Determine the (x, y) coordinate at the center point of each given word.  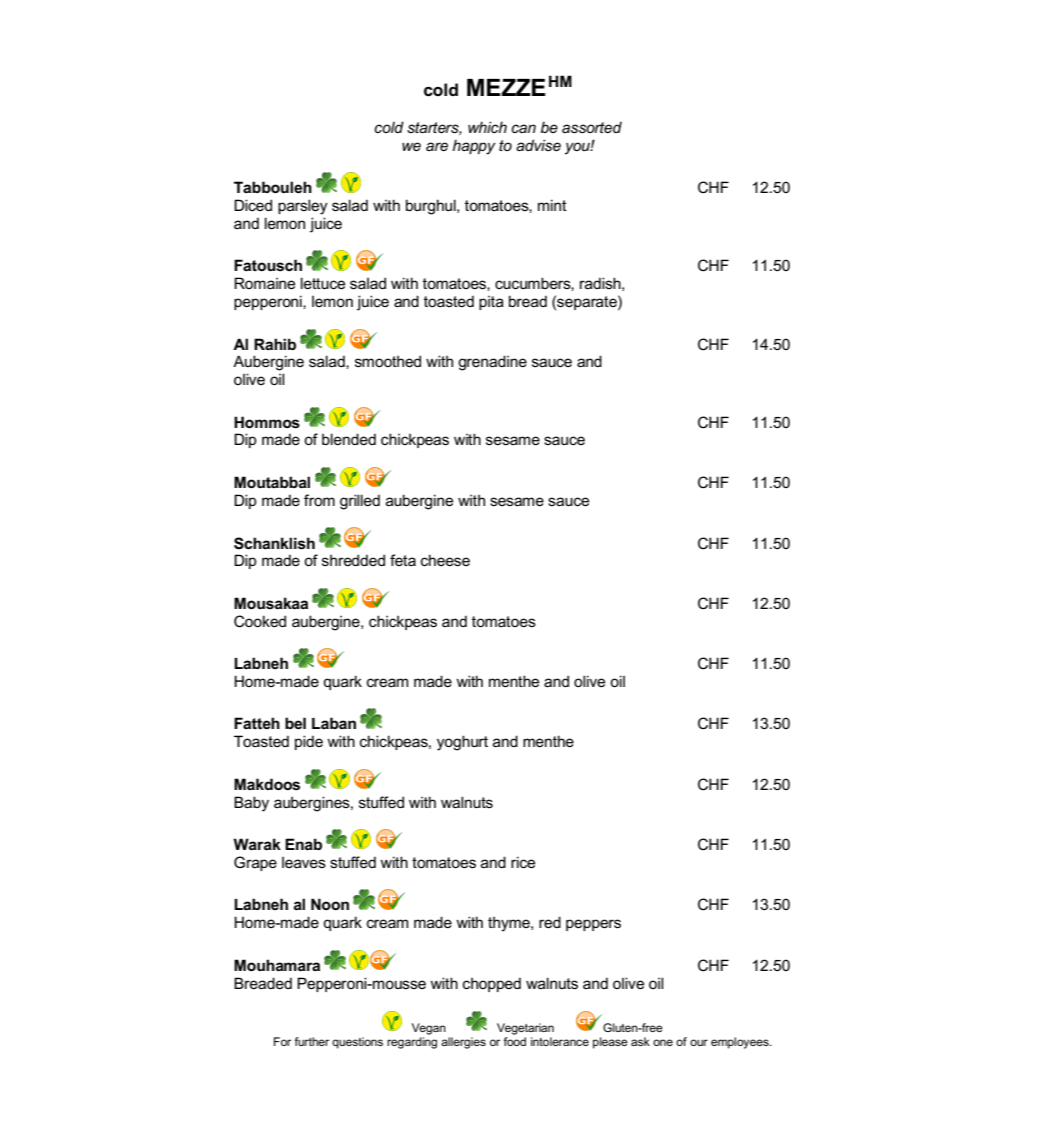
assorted (592, 127)
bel (295, 723)
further (312, 1041)
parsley (303, 207)
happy (474, 147)
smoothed (388, 361)
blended (349, 439)
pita (491, 303)
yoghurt (462, 743)
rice (523, 862)
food (515, 1040)
